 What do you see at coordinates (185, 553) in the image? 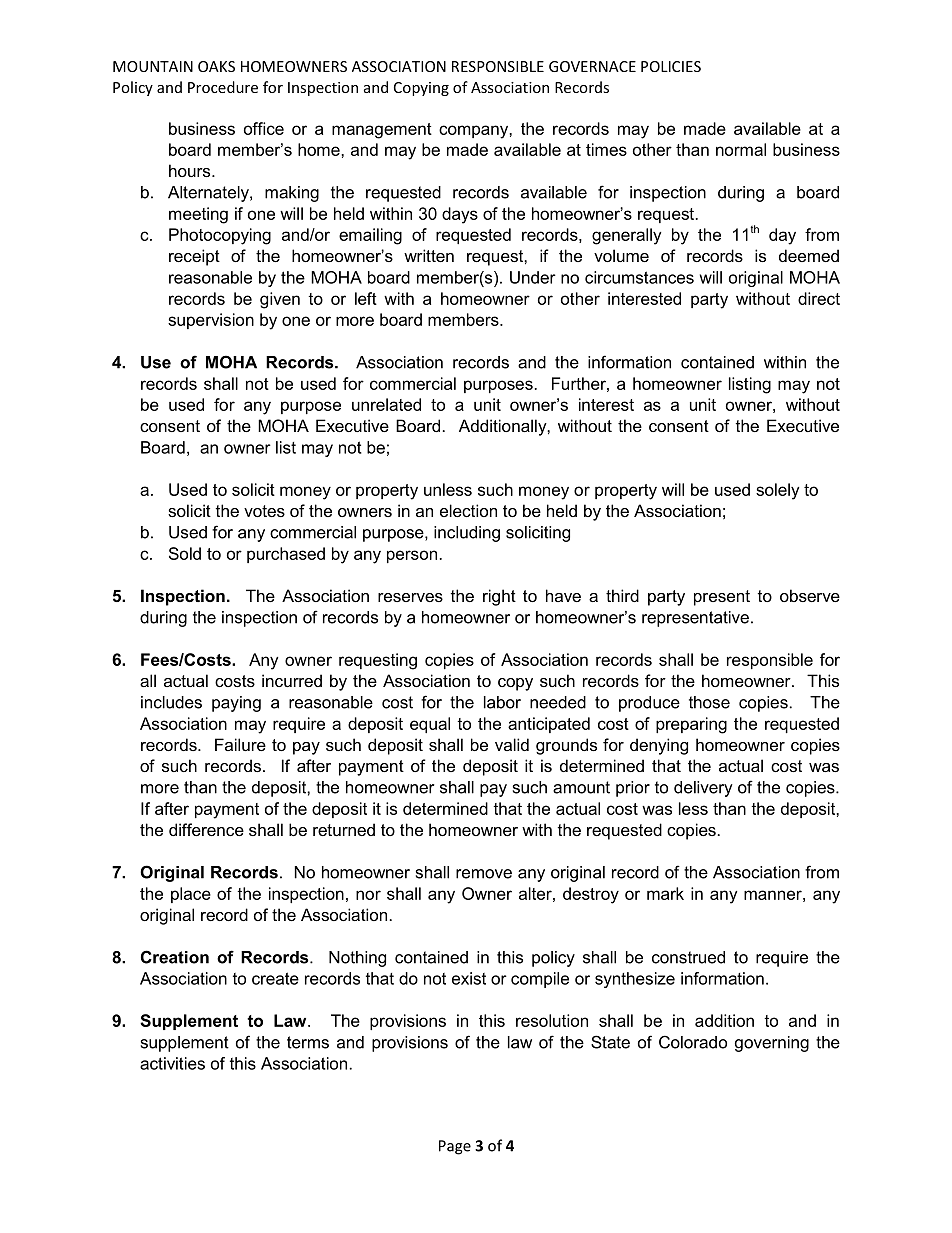
I see `Sold` at bounding box center [185, 553].
